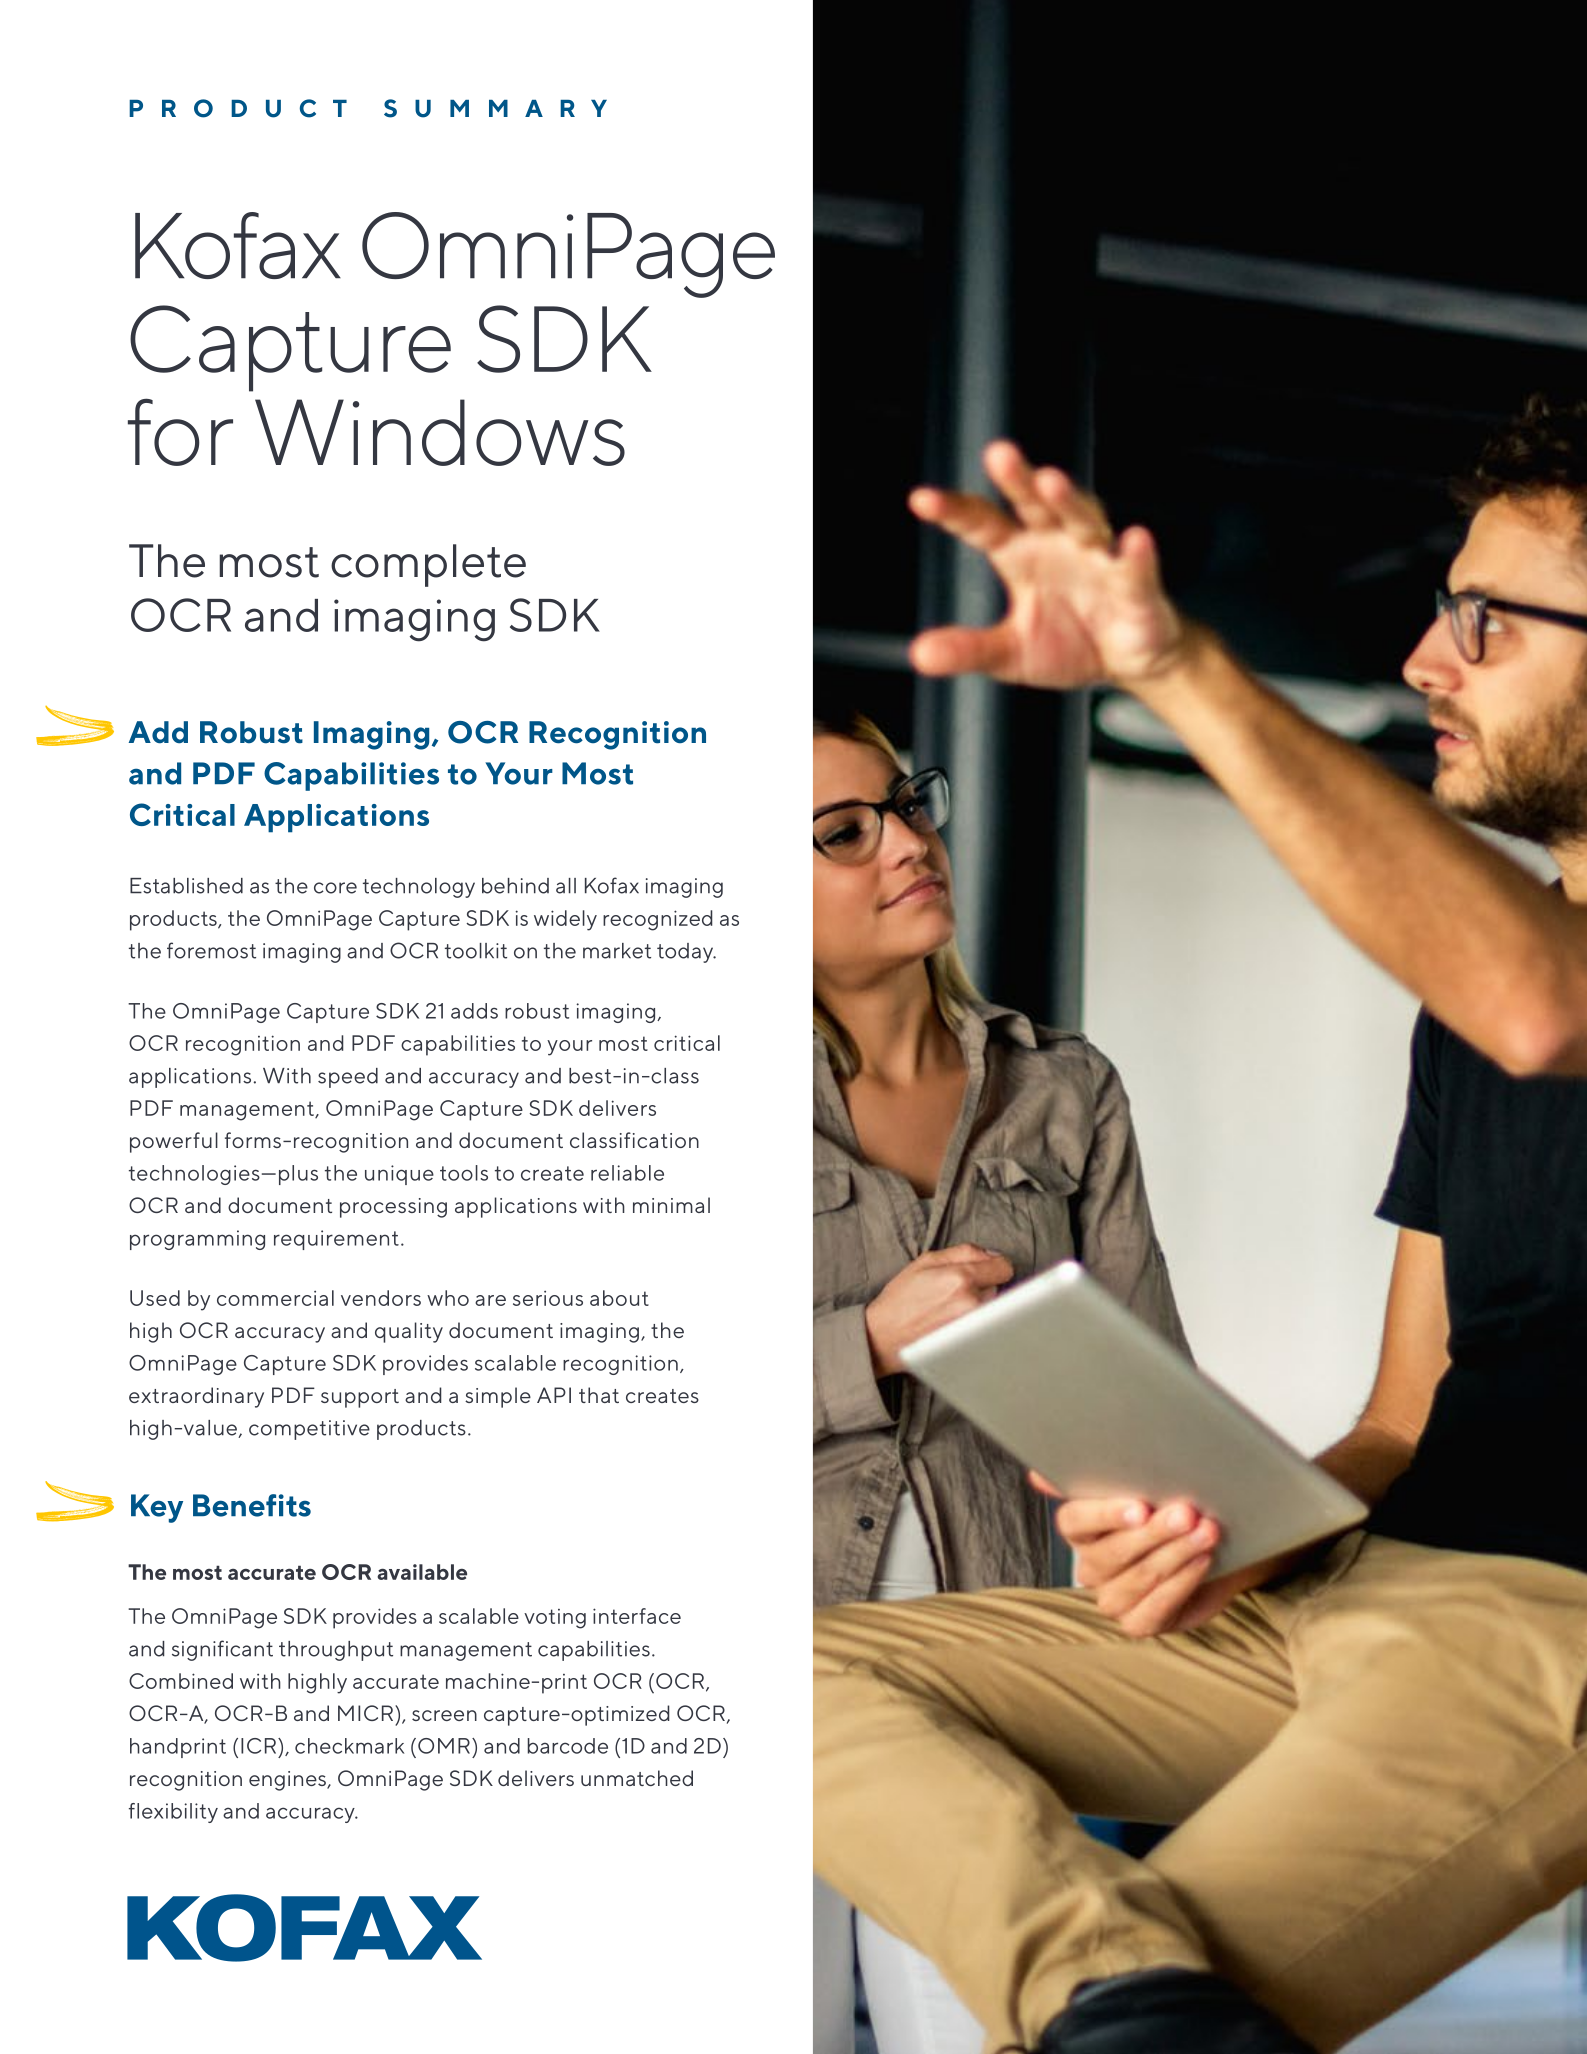 This screenshot has height=2054, width=1587. Describe the element at coordinates (419, 888) in the screenshot. I see `technology` at that location.
